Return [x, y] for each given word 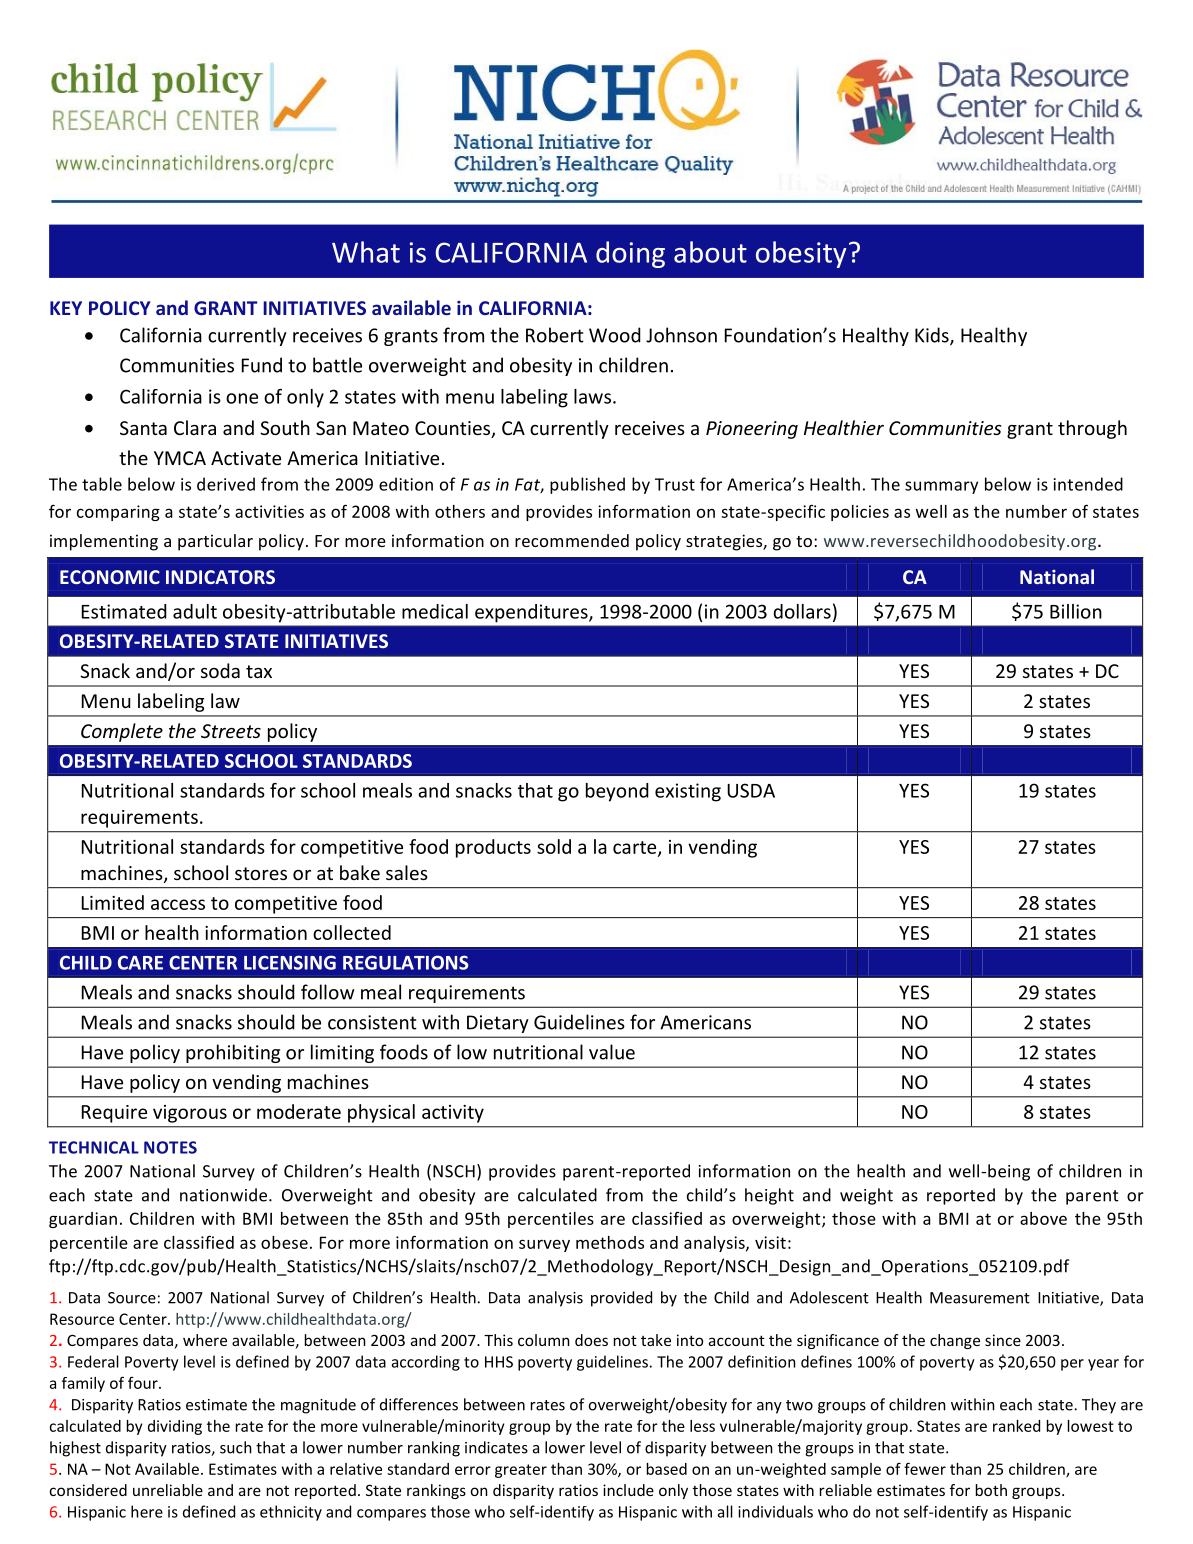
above [1043, 1218]
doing [630, 254]
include [628, 1490]
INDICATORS [220, 577]
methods [610, 1242]
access [178, 904]
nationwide [225, 1195]
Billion [1076, 611]
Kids [933, 336]
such [236, 1447]
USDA [751, 790]
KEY [66, 308]
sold [554, 846]
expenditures [532, 613]
